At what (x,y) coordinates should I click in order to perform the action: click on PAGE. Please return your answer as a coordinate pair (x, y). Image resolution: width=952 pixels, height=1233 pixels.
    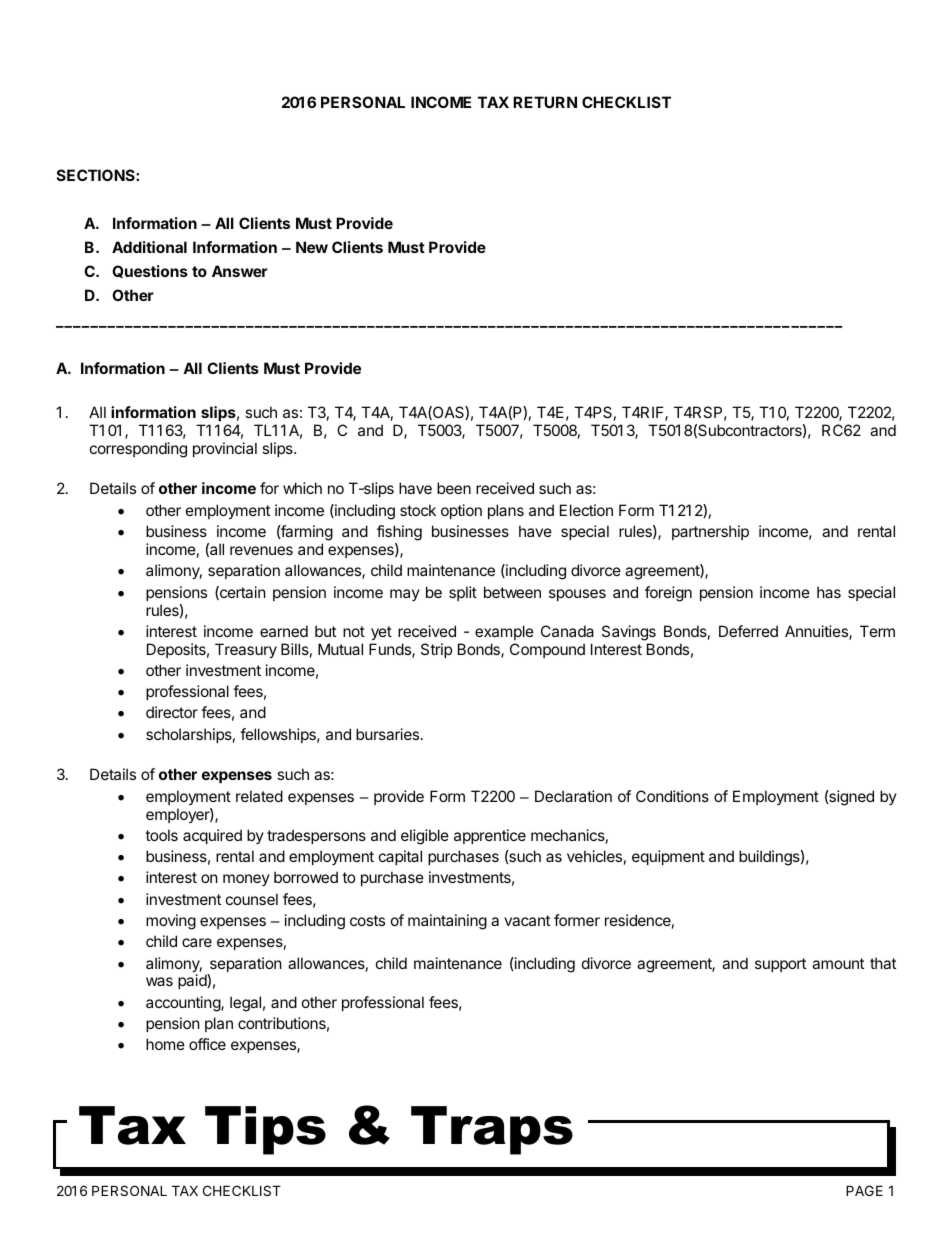
    Looking at the image, I should click on (864, 1190).
